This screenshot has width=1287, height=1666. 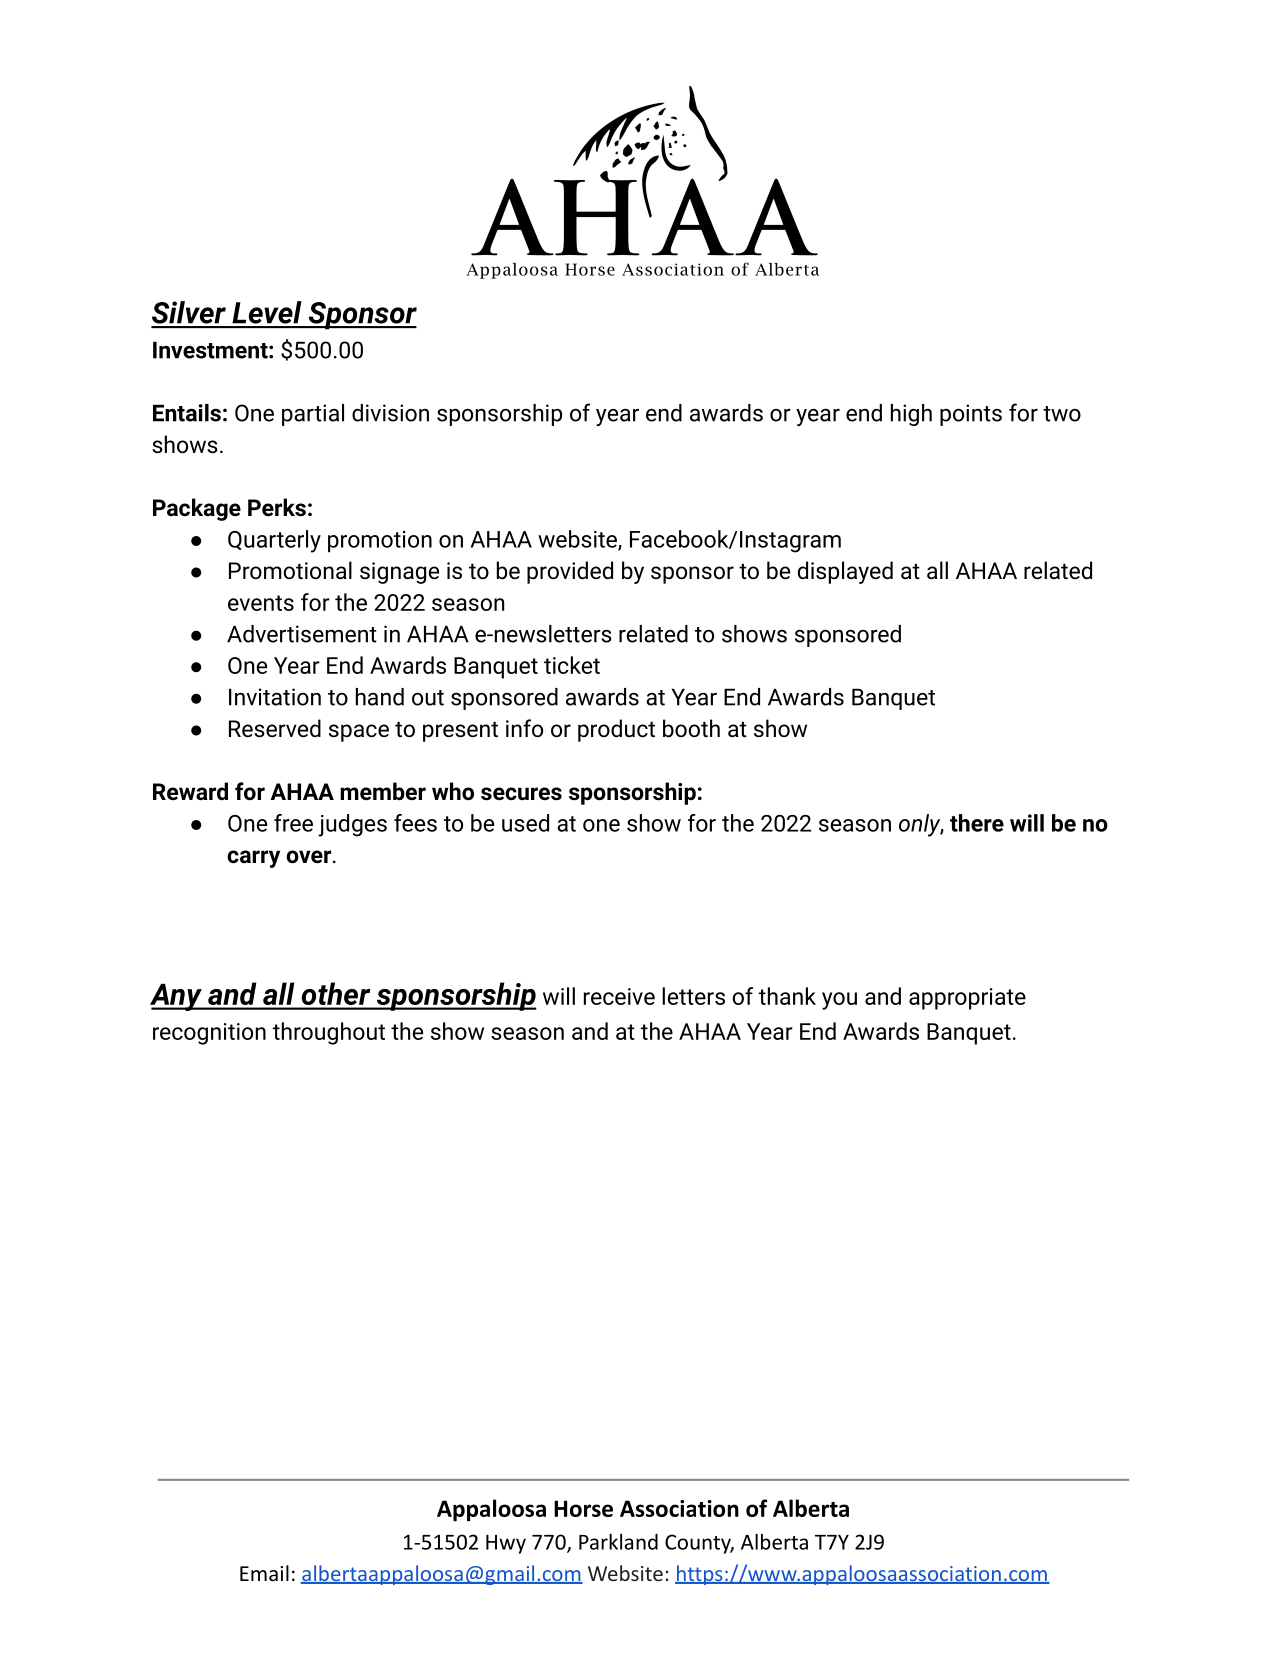 What do you see at coordinates (329, 1033) in the screenshot?
I see `throughout` at bounding box center [329, 1033].
